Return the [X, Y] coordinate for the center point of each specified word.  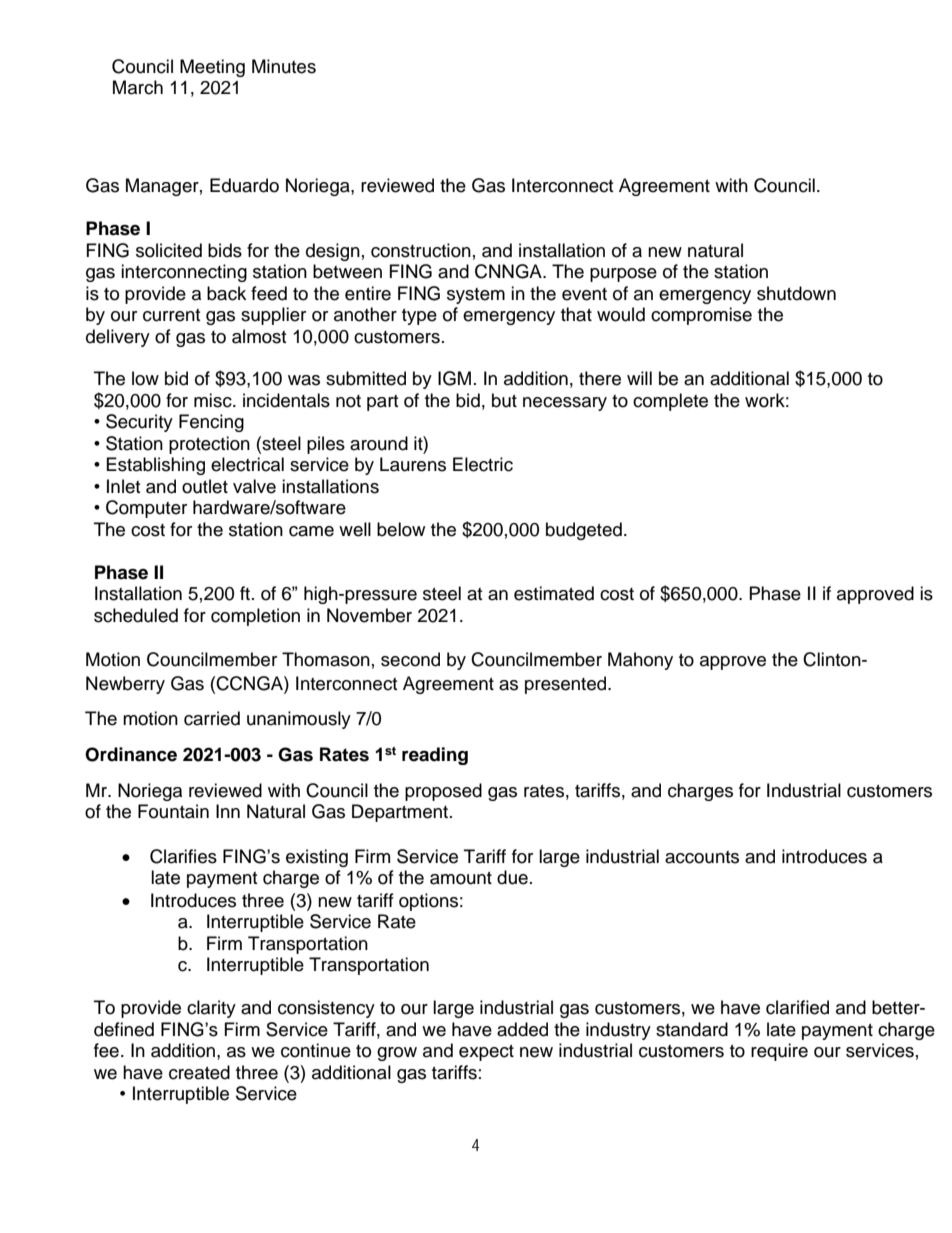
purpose [623, 275]
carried [212, 718]
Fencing [211, 423]
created [199, 1072]
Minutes [284, 66]
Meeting [212, 68]
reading [435, 756]
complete [670, 402]
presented [567, 685]
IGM [454, 378]
